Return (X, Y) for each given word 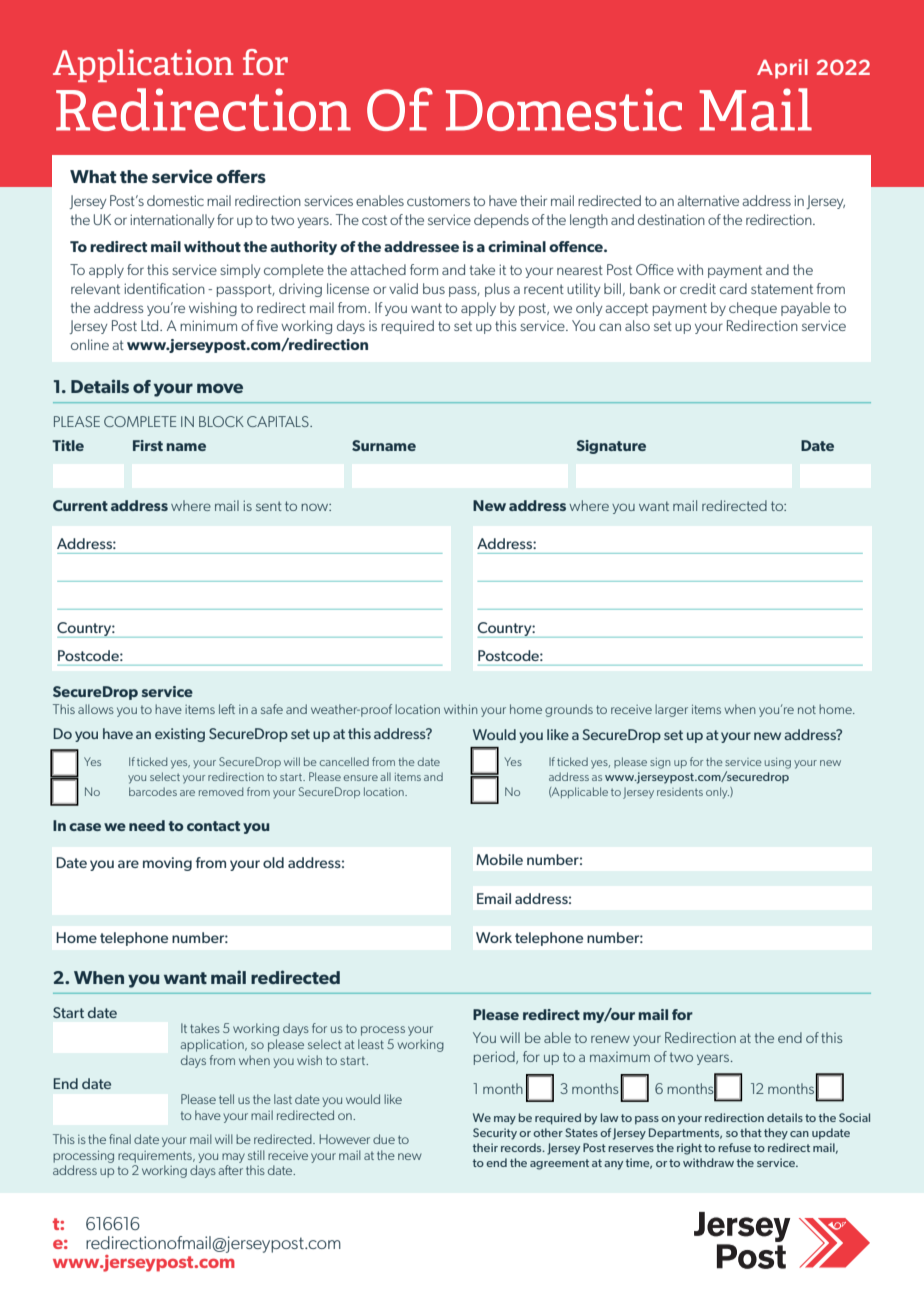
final (120, 1139)
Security (495, 1134)
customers (438, 201)
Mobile (499, 859)
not (807, 709)
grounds (569, 710)
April (782, 69)
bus (434, 288)
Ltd (151, 325)
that (751, 1132)
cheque (753, 309)
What (93, 176)
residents (680, 791)
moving (167, 864)
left (227, 709)
